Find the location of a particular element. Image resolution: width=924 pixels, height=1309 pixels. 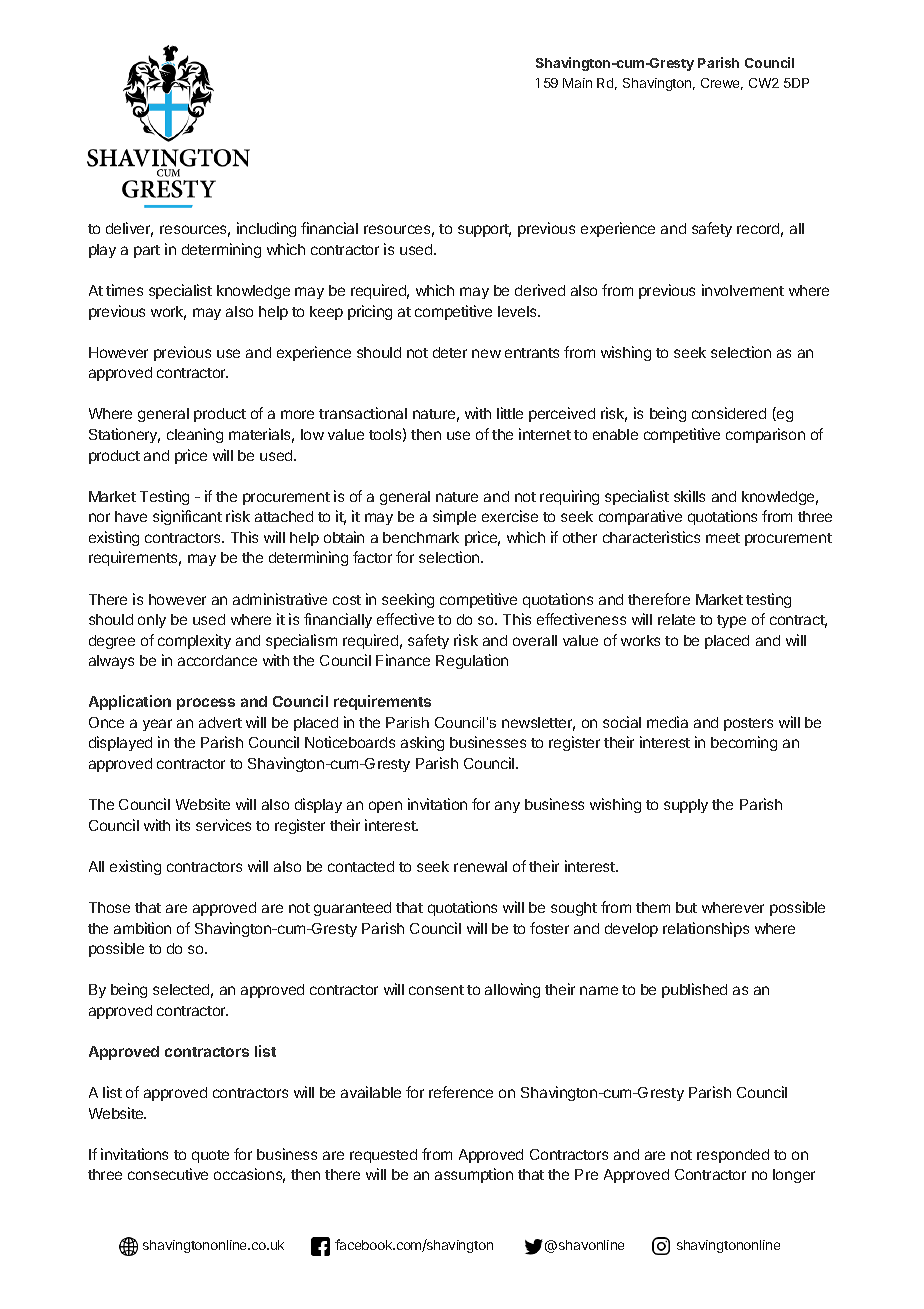

assumption is located at coordinates (474, 1175).
